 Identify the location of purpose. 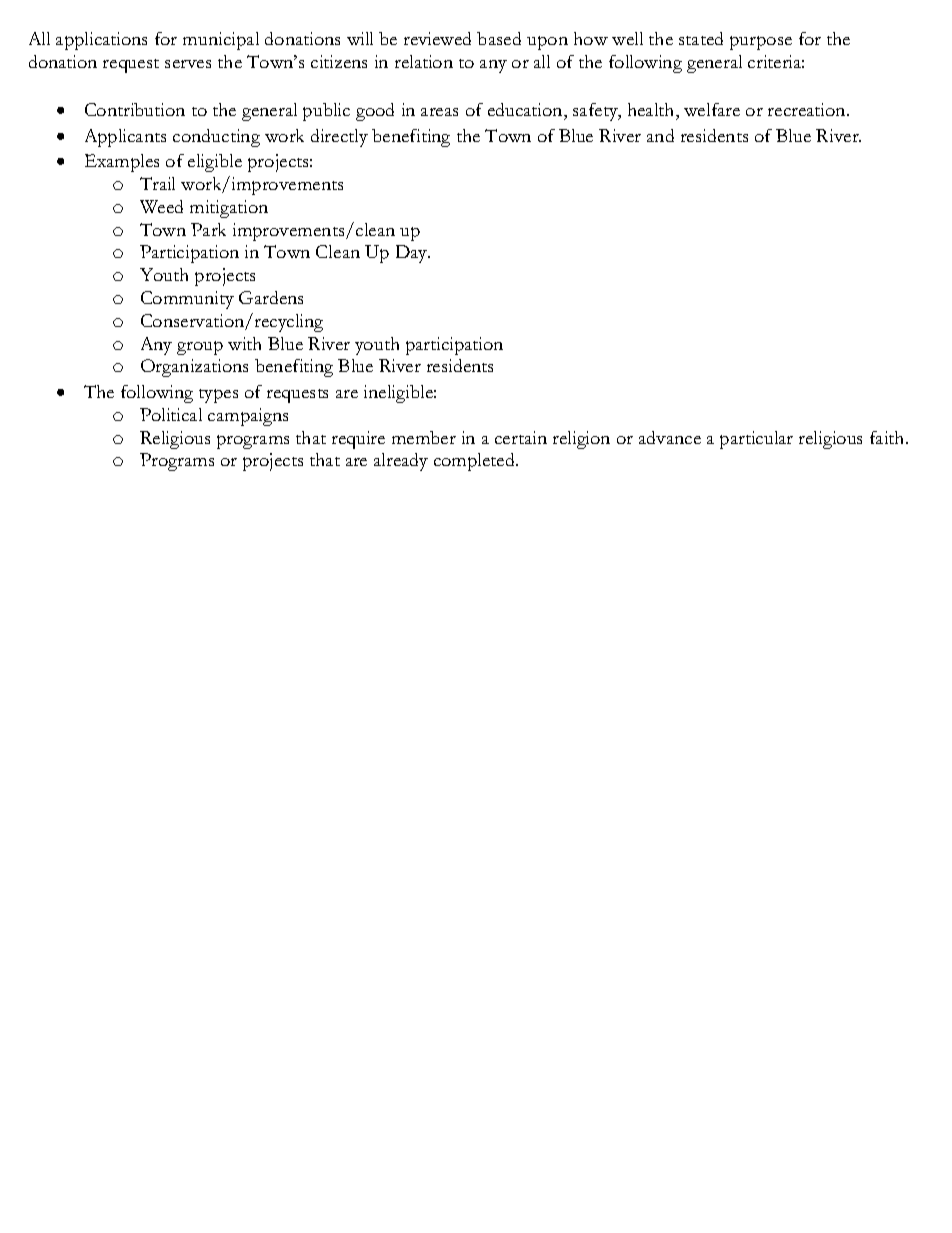
(761, 43).
